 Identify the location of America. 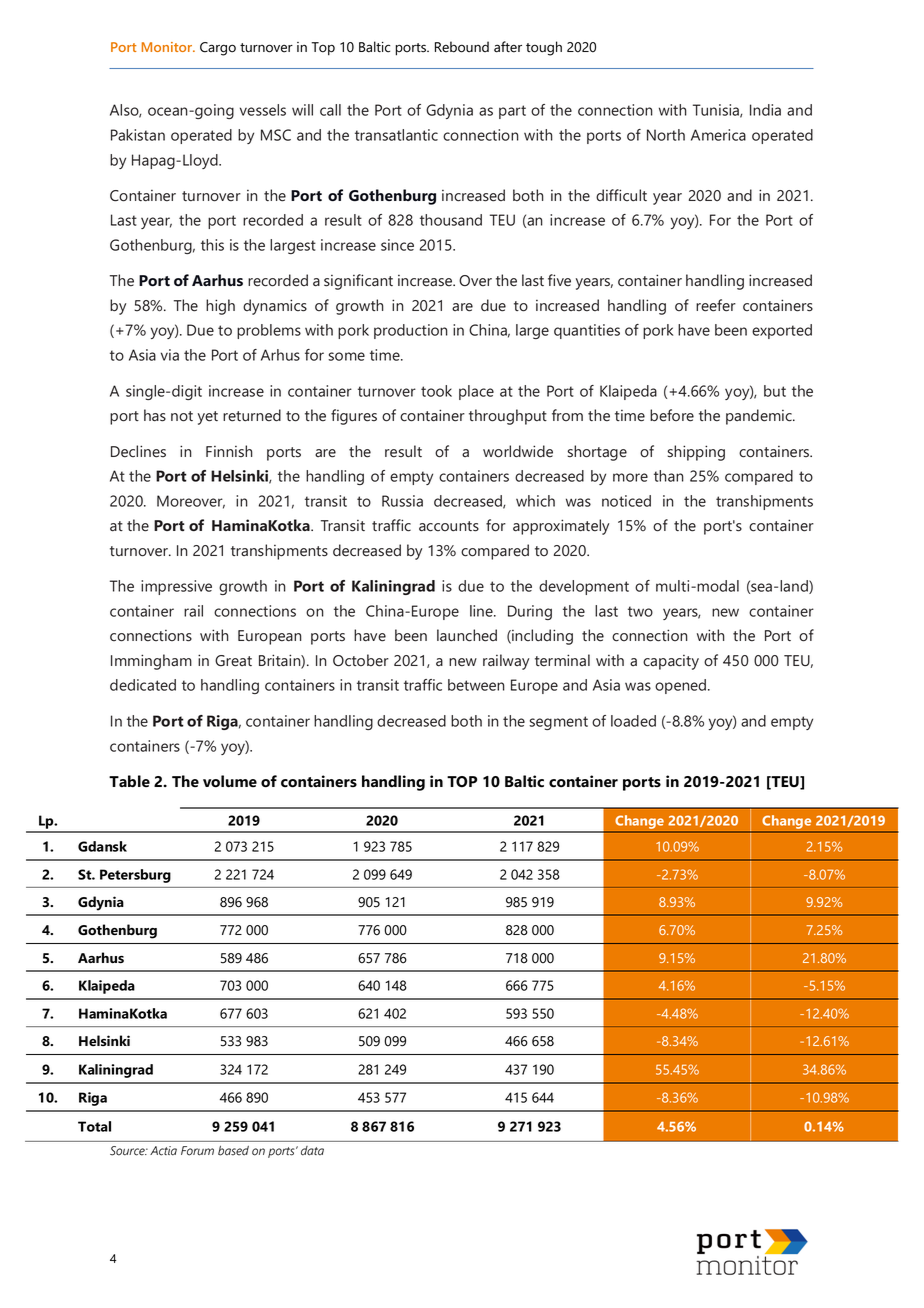
(718, 135).
